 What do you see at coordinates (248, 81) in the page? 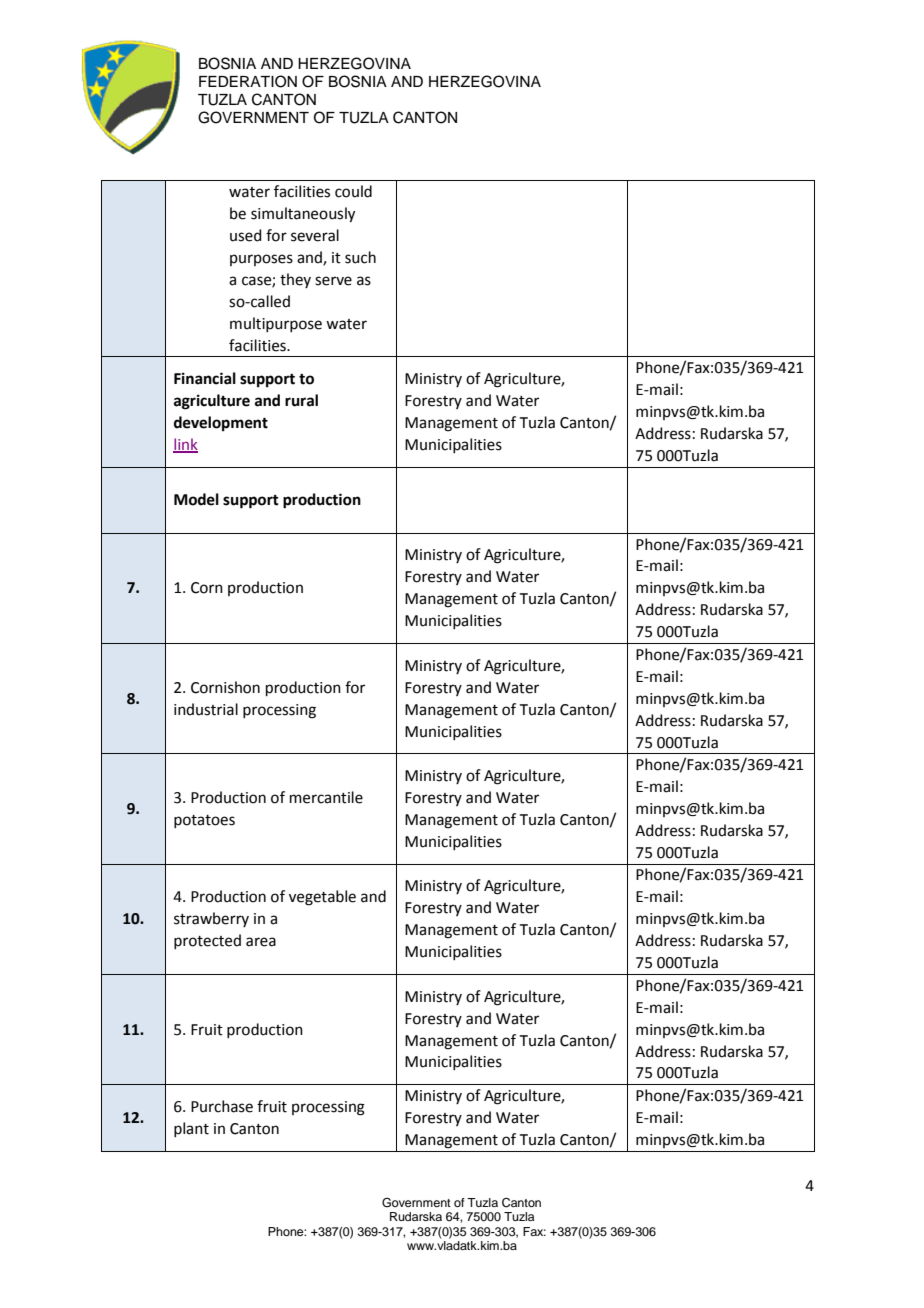
I see `FEDERATION` at bounding box center [248, 81].
